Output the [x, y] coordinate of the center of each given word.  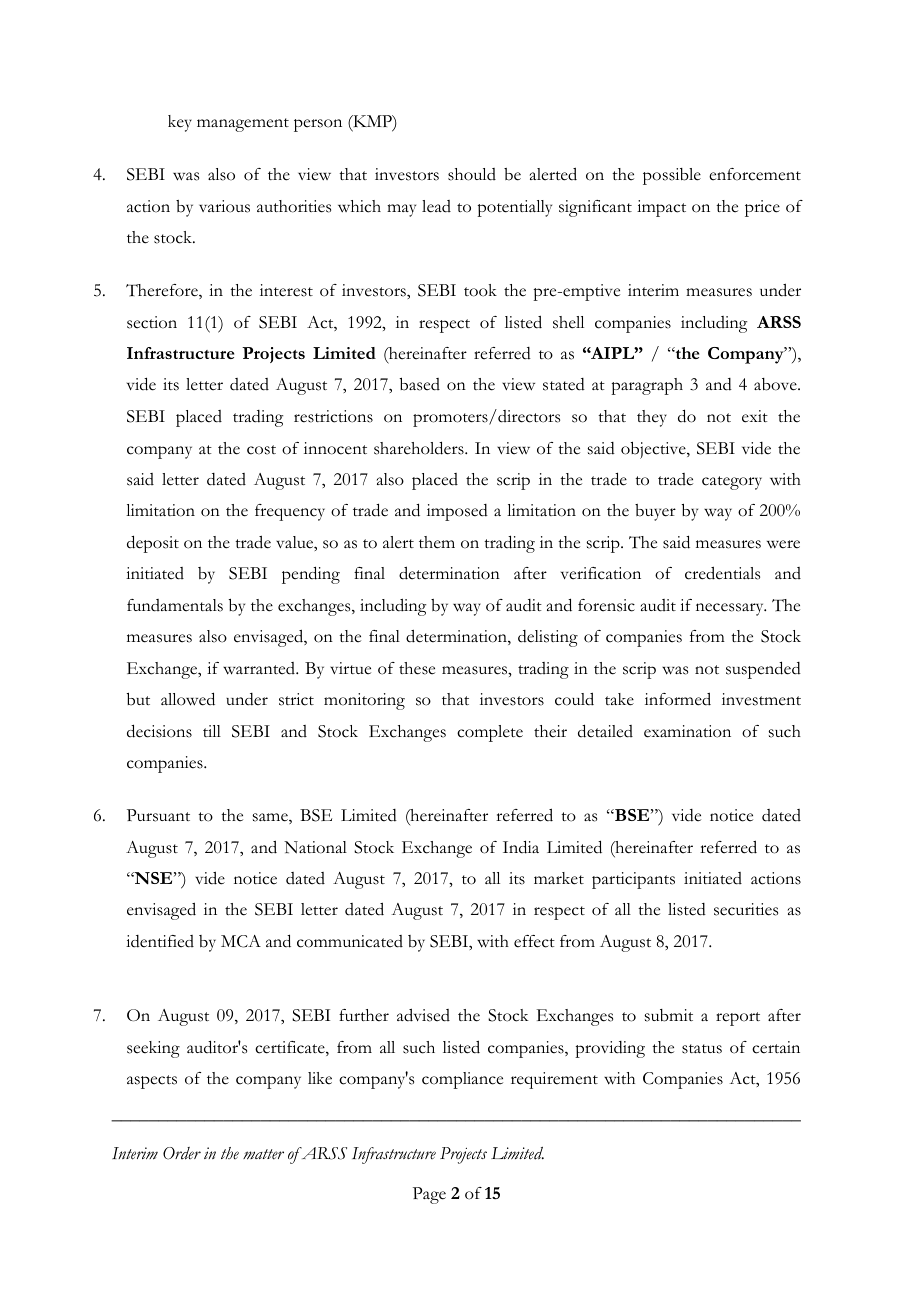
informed [678, 699]
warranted [260, 668]
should [472, 174]
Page [429, 1195]
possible [672, 176]
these [417, 668]
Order [182, 1153]
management [243, 125]
